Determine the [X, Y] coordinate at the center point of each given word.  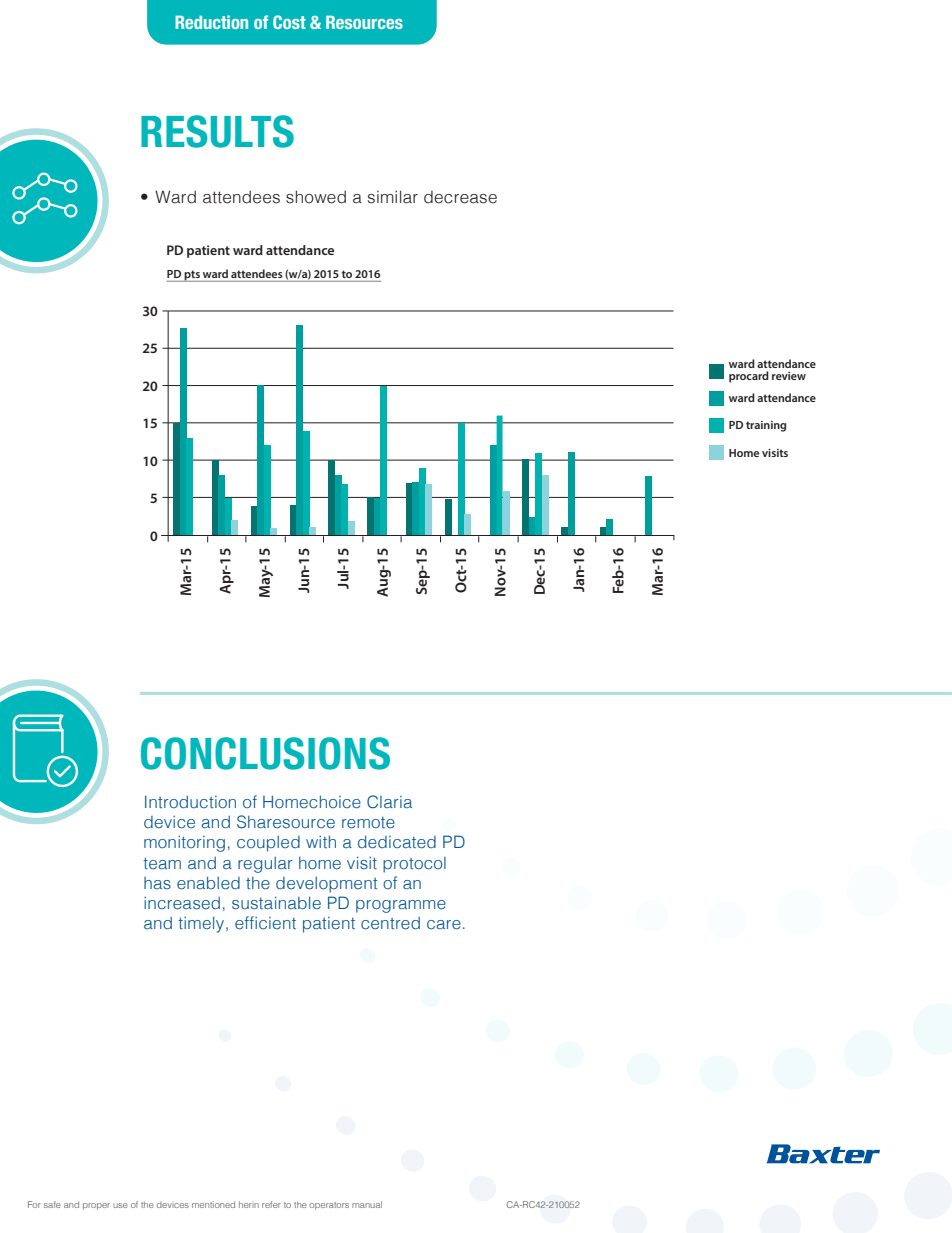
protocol [414, 865]
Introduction [190, 802]
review [789, 376]
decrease [460, 197]
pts [192, 276]
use [120, 1205]
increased [182, 903]
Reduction [211, 22]
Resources [364, 22]
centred [390, 923]
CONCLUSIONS [265, 753]
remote [368, 822]
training [766, 426]
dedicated [397, 842]
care [444, 924]
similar [393, 197]
